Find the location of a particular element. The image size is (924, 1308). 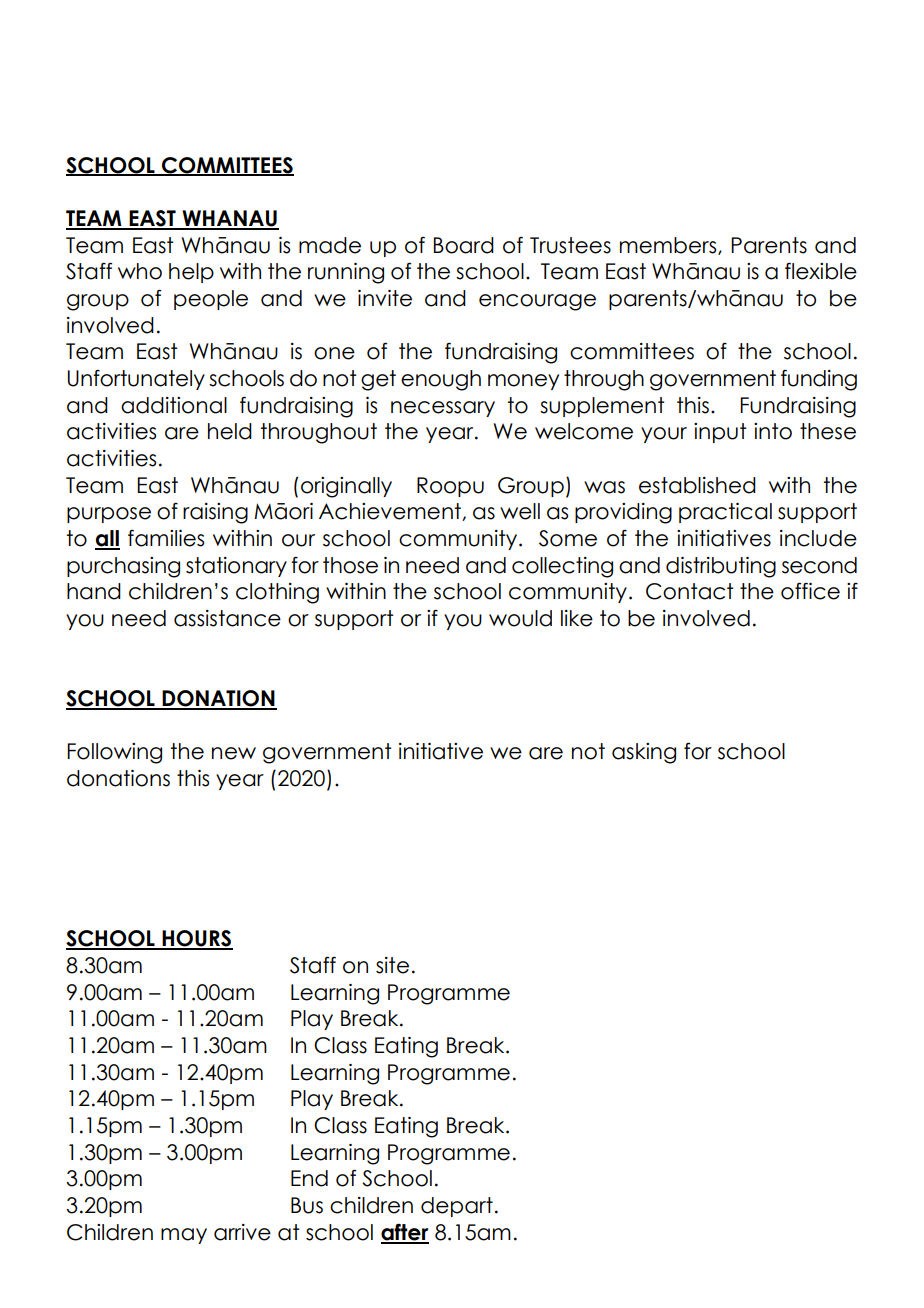

flexible is located at coordinates (821, 271).
